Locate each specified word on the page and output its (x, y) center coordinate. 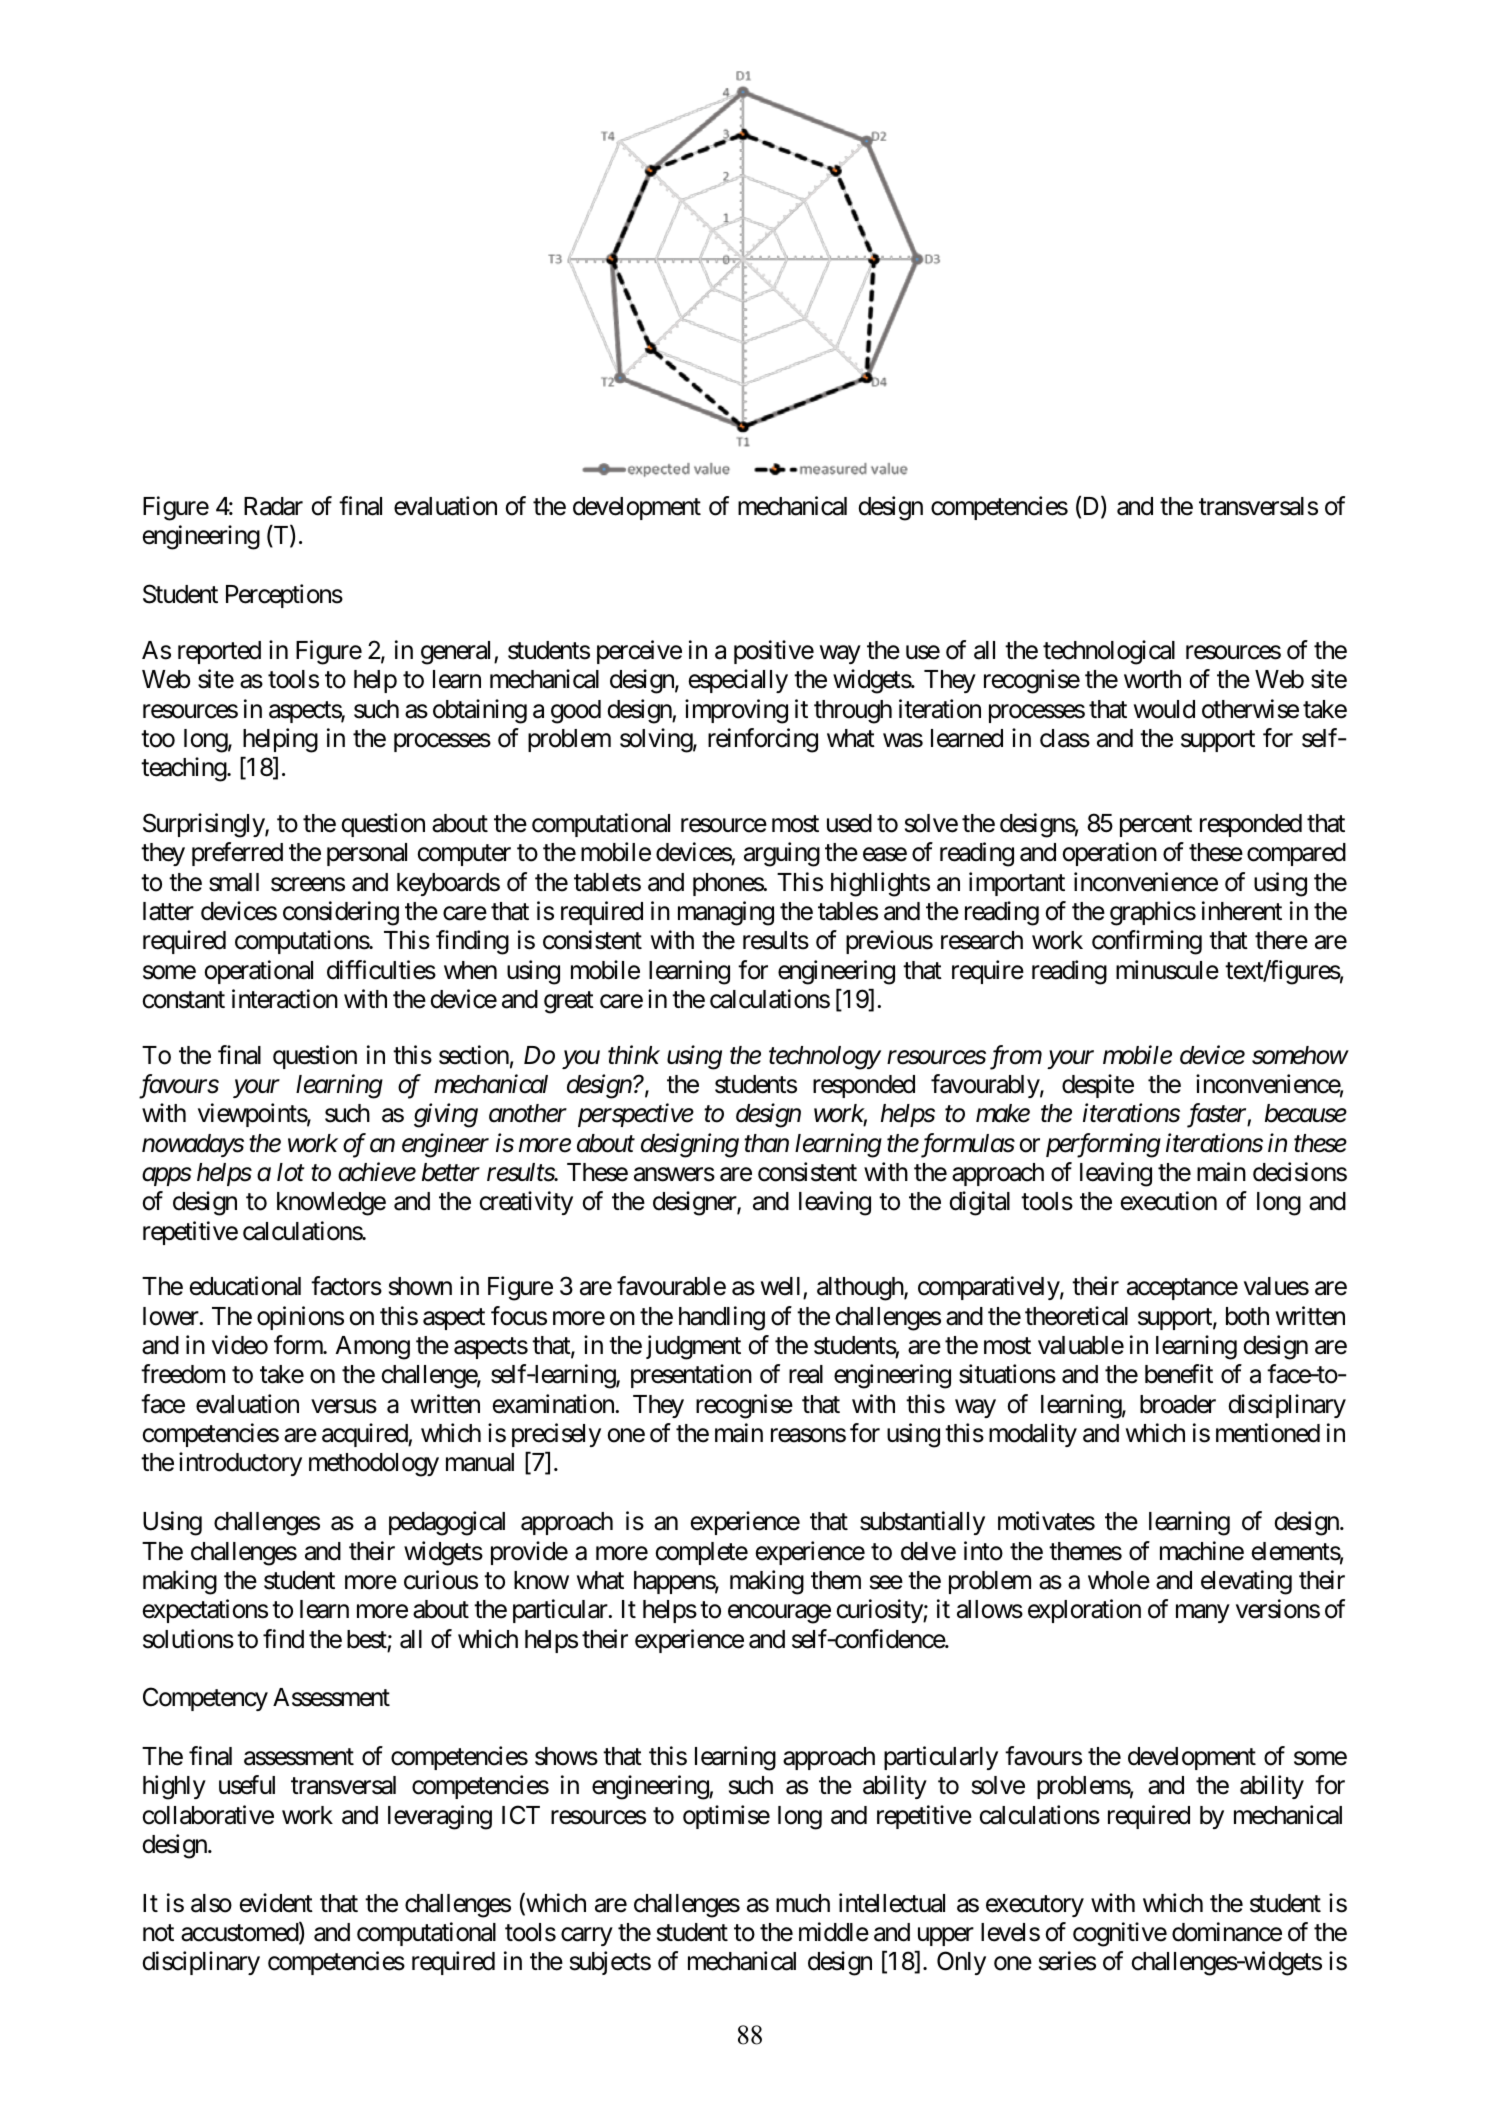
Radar (273, 506)
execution (1168, 1201)
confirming (1147, 942)
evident (276, 1903)
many (1202, 1614)
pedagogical (447, 1523)
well (782, 1288)
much (803, 1903)
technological (1109, 652)
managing (726, 913)
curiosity (880, 1611)
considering (341, 913)
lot (291, 1172)
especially (738, 681)
